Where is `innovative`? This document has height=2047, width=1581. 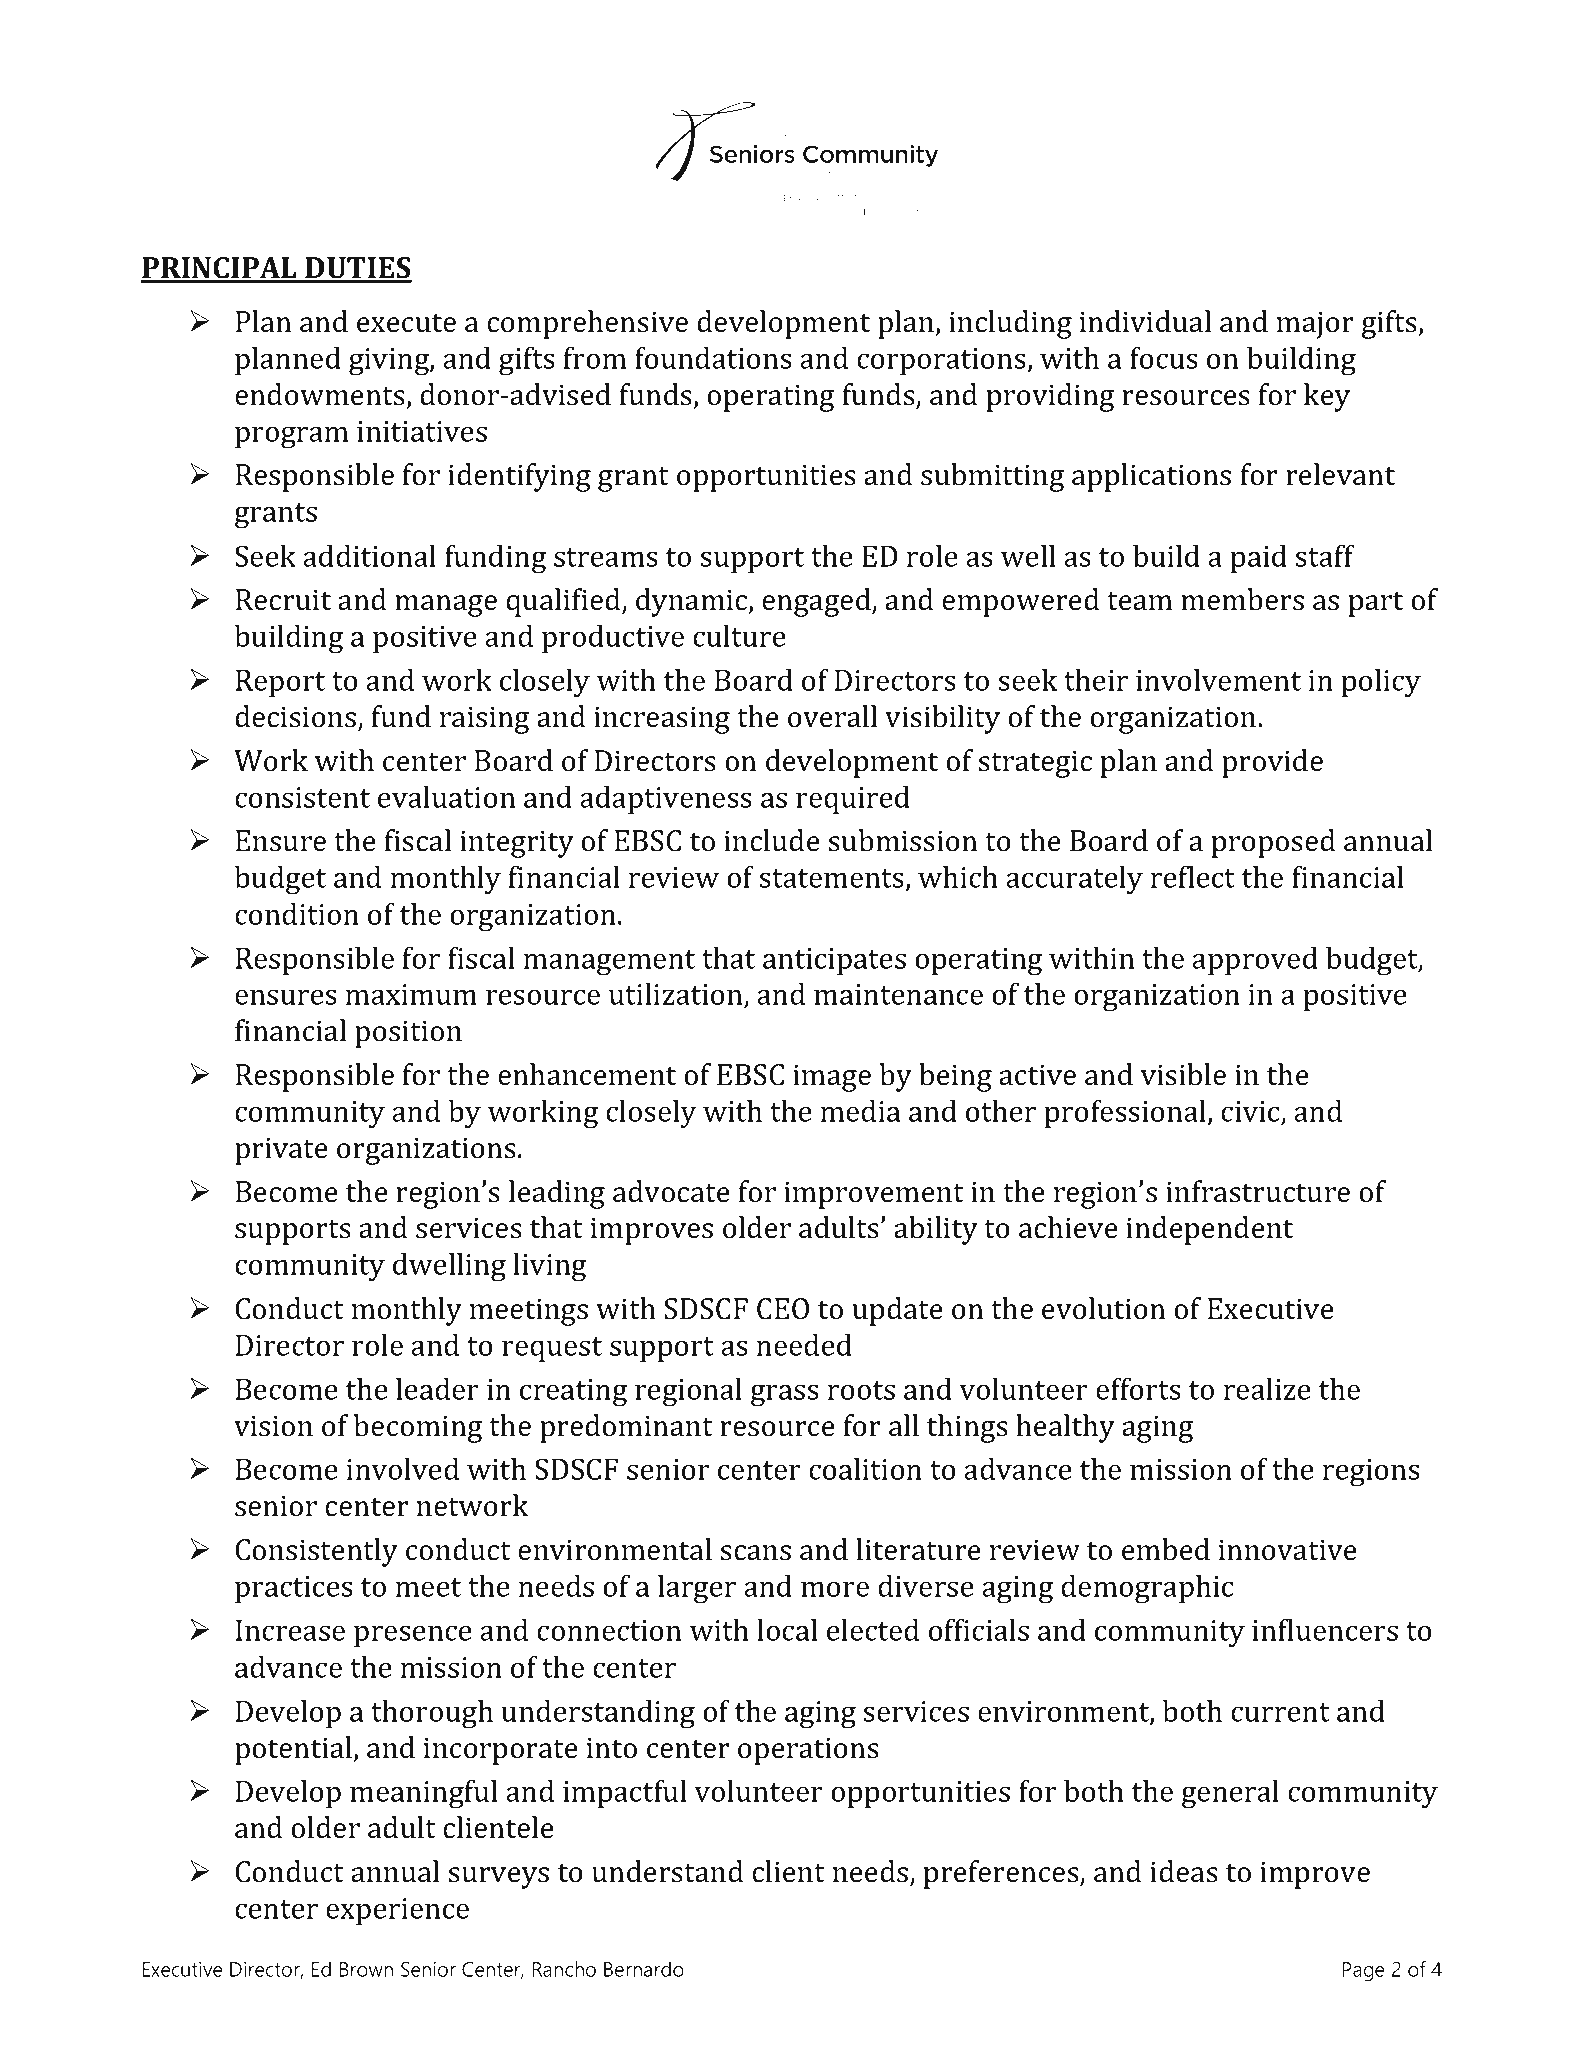
innovative is located at coordinates (1288, 1550).
